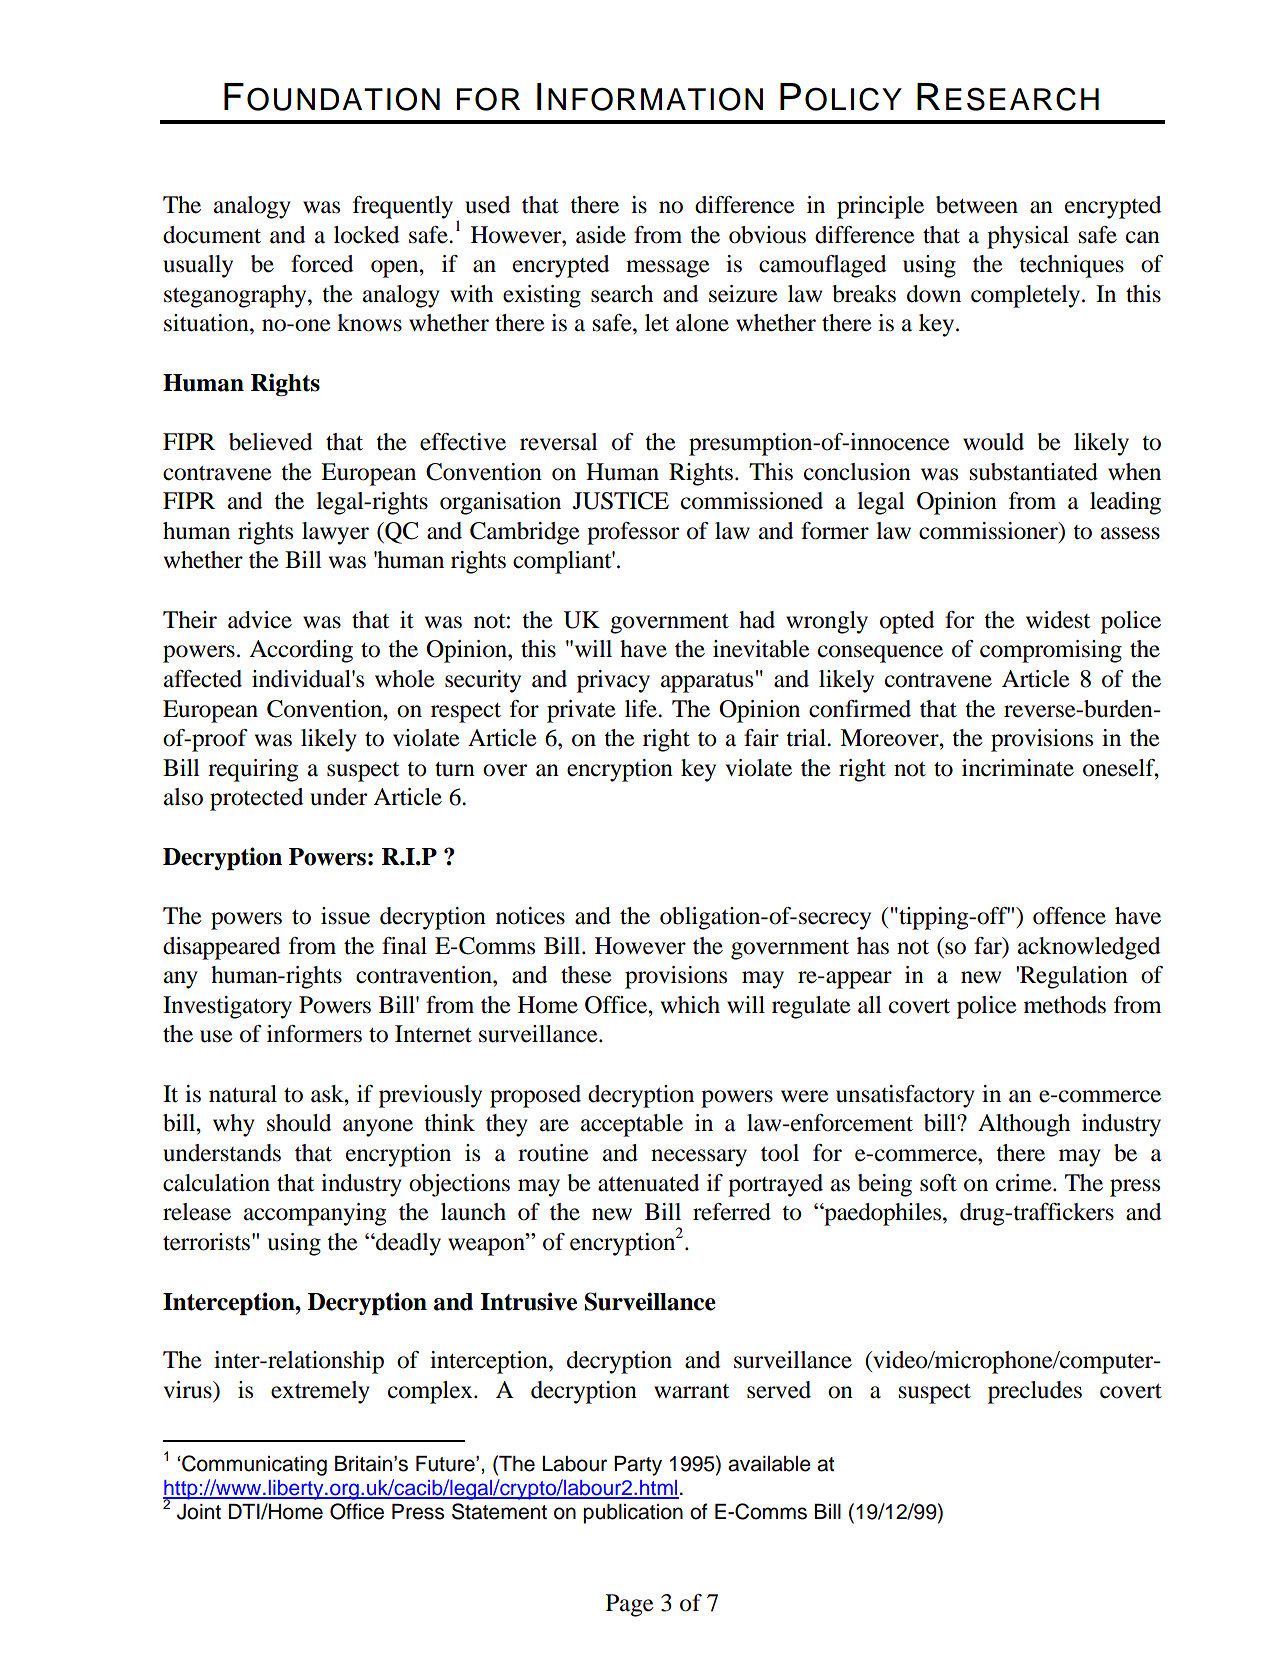  I want to click on Page, so click(630, 1605).
